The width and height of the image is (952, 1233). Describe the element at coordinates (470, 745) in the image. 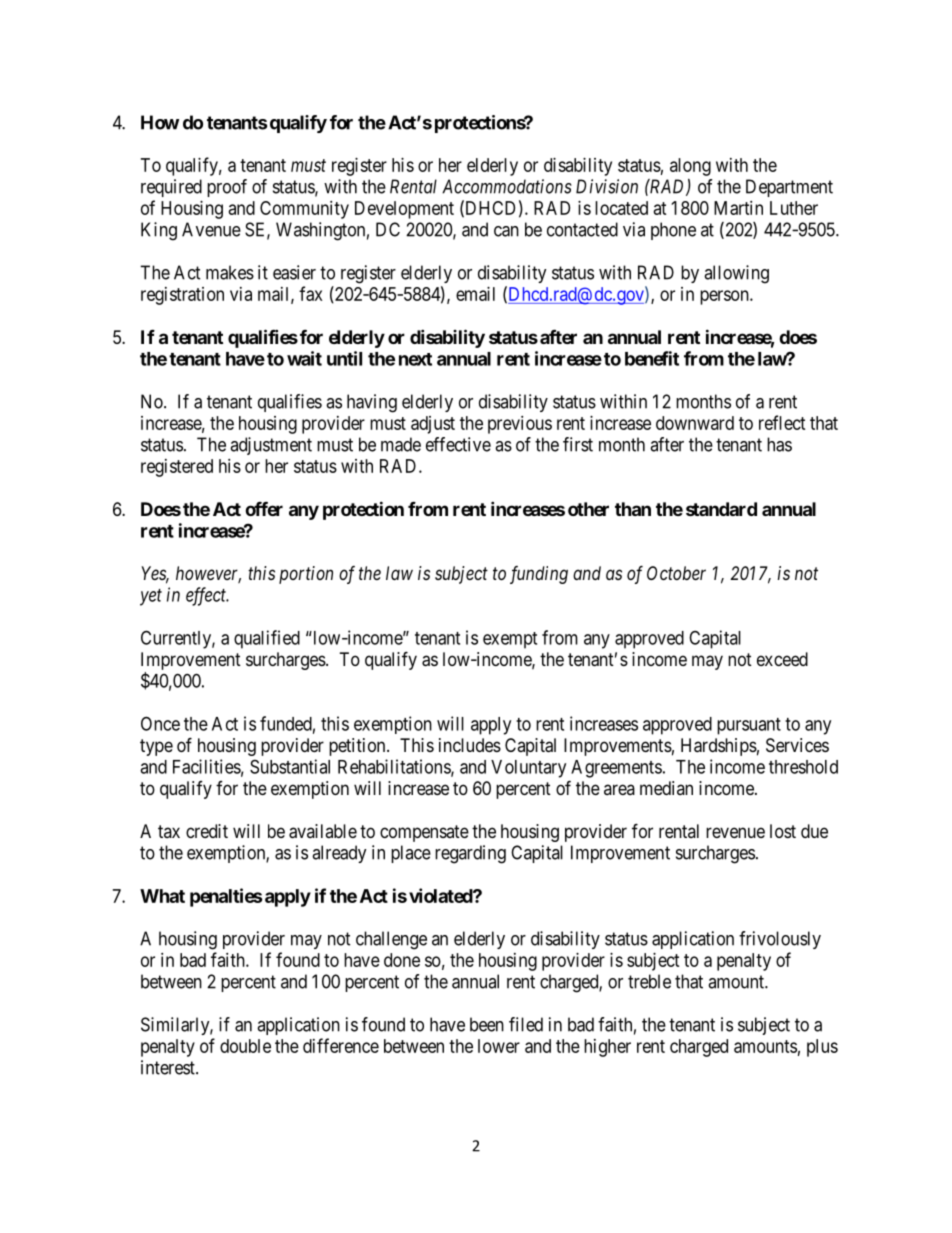

I see `includes` at that location.
